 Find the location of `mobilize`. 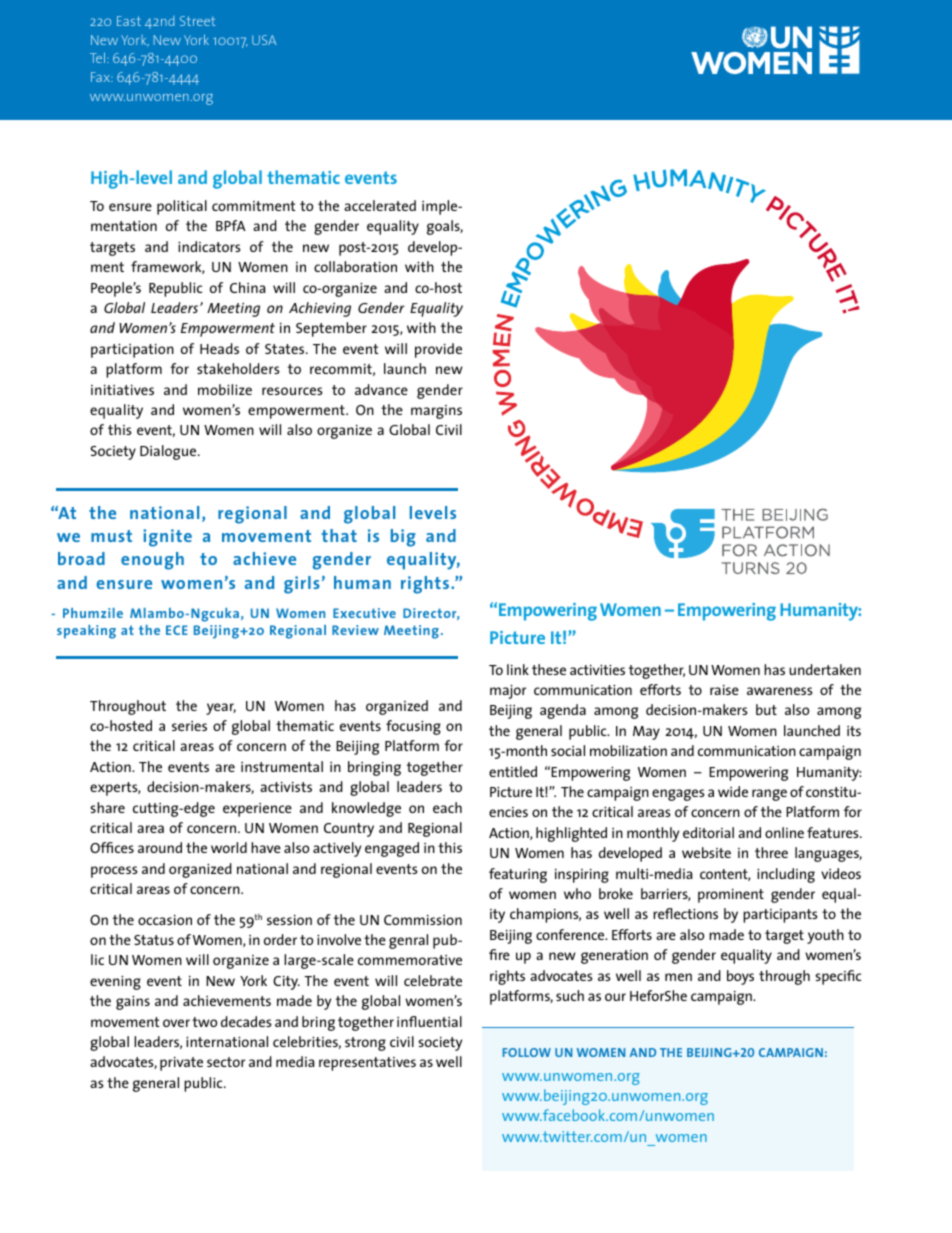

mobilize is located at coordinates (225, 389).
